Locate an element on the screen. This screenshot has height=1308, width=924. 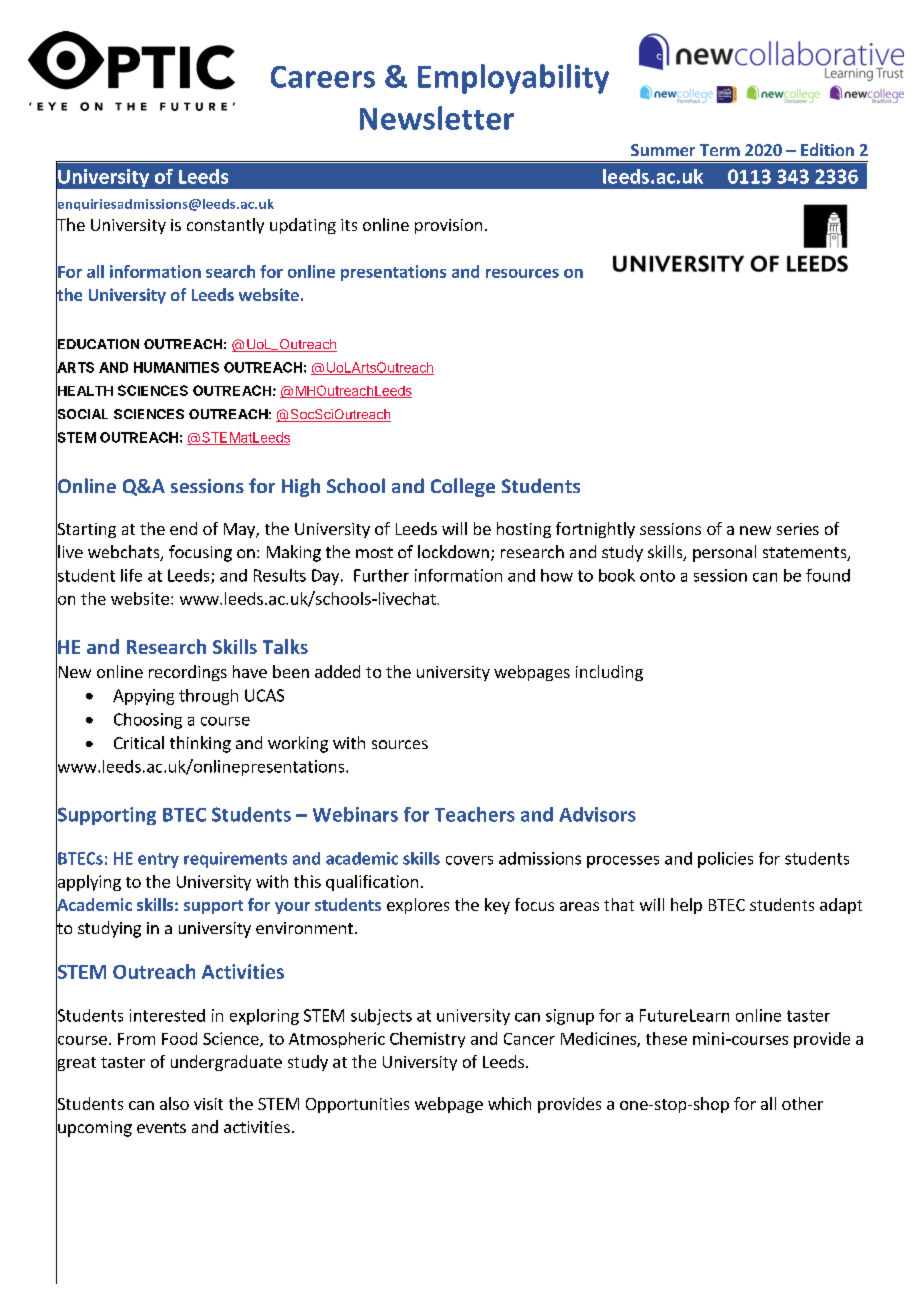
series is located at coordinates (798, 529).
